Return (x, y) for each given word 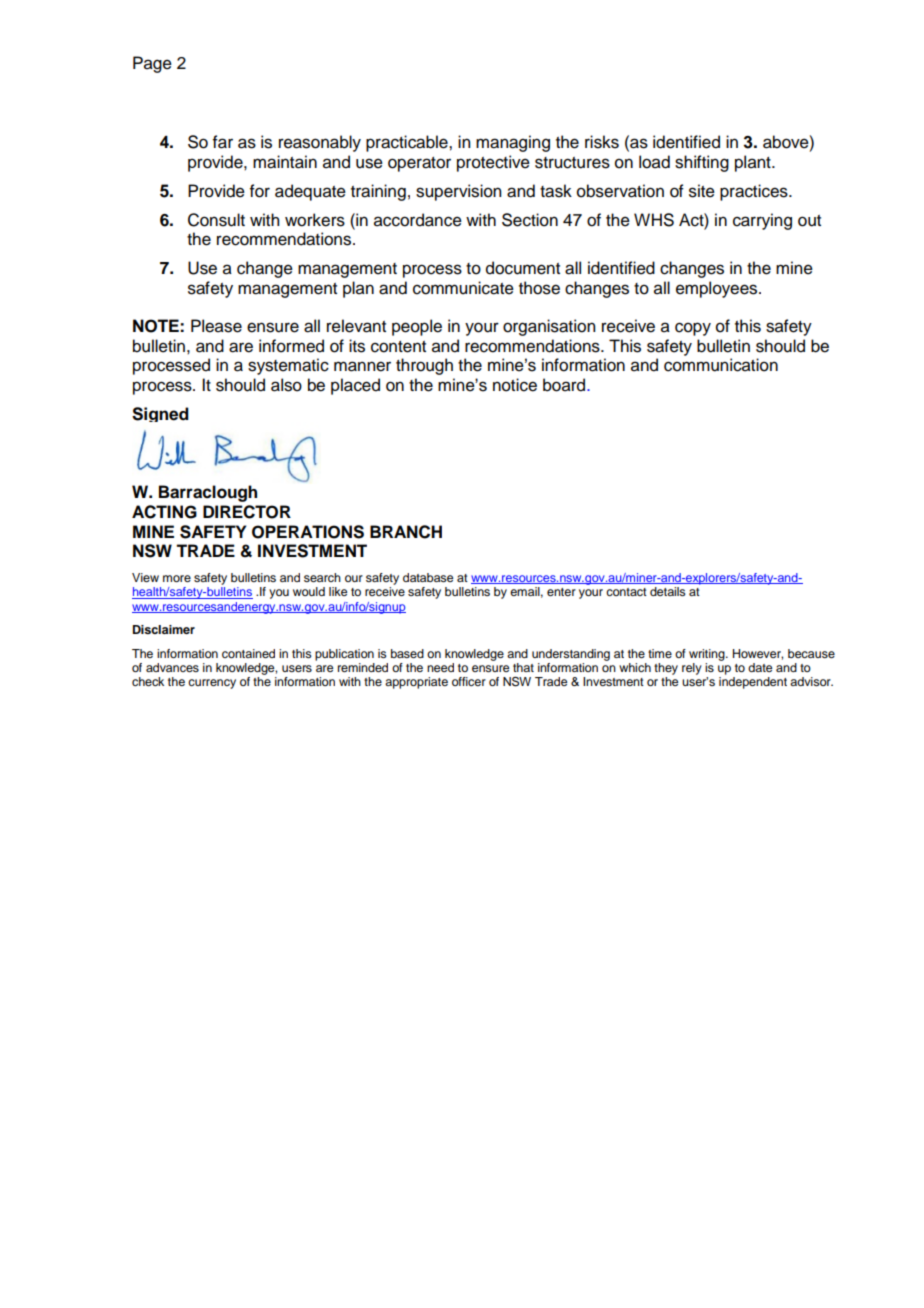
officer (469, 681)
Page (152, 64)
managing (513, 143)
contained (248, 653)
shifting (702, 163)
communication (721, 365)
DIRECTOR (247, 512)
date (760, 667)
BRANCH (406, 532)
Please (216, 326)
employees (718, 289)
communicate (463, 288)
